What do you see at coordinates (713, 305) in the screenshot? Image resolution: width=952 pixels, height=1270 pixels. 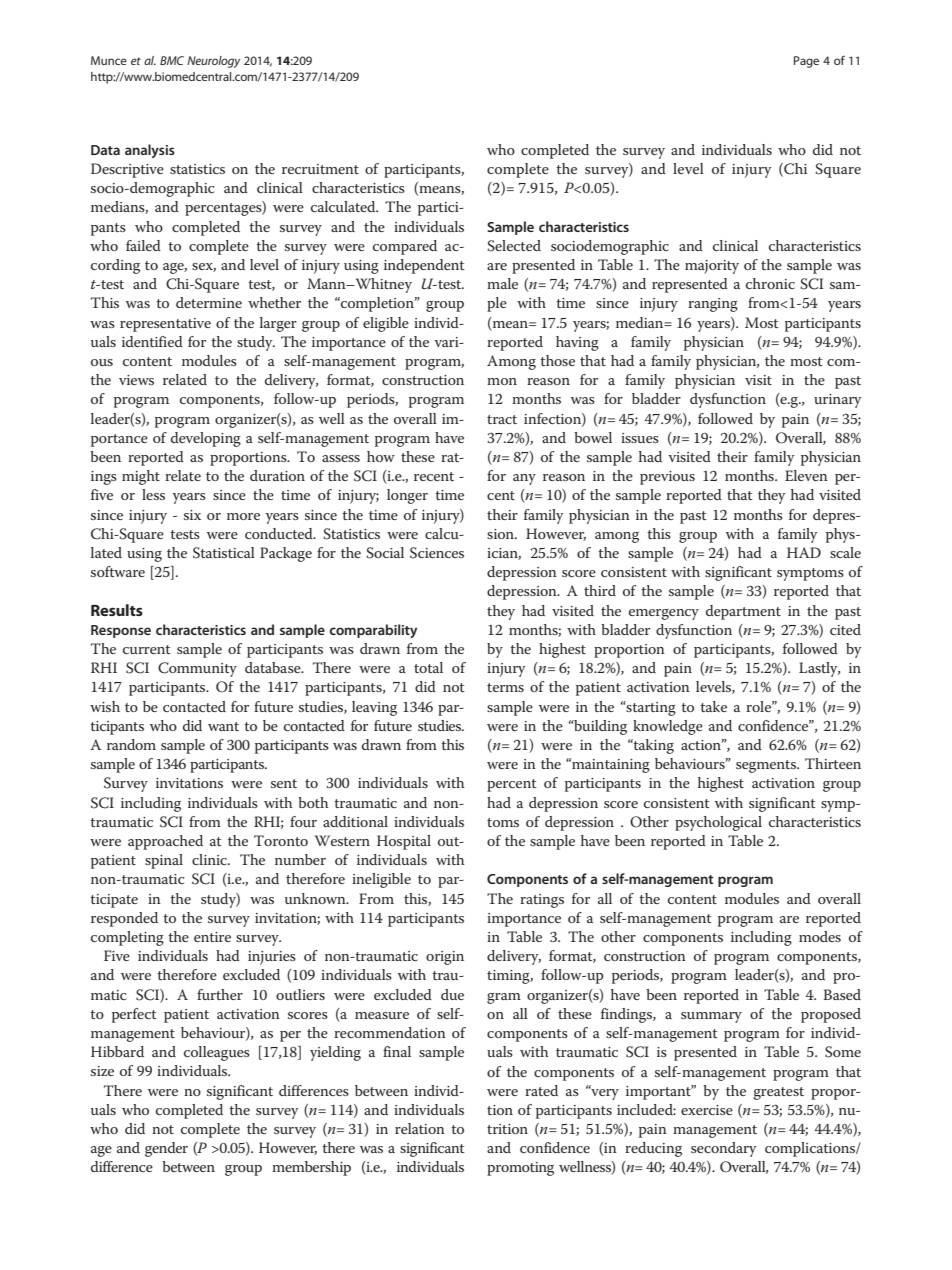 I see `ranging` at bounding box center [713, 305].
